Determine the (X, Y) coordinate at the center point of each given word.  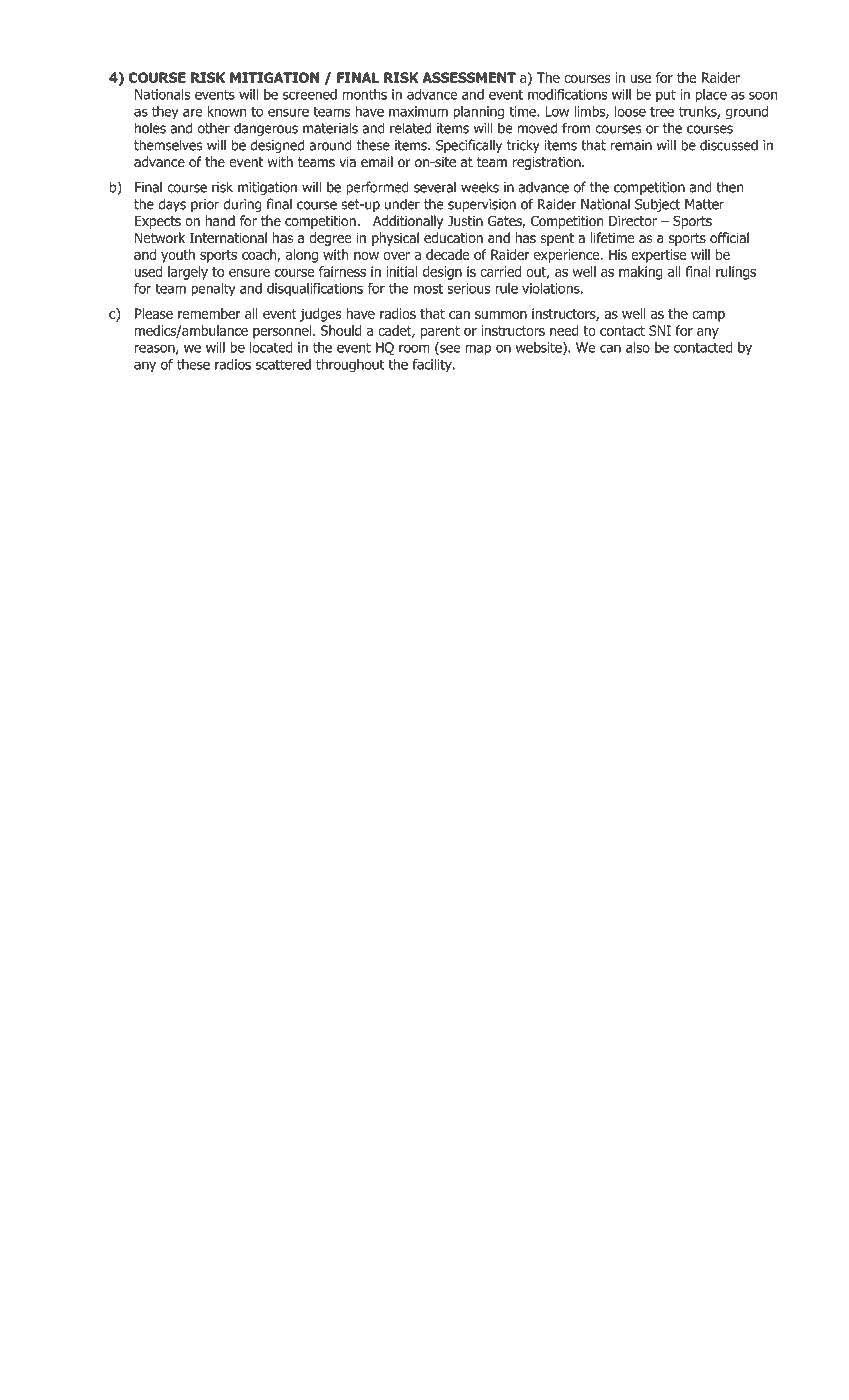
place (711, 96)
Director (633, 221)
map (478, 350)
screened (310, 94)
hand (220, 220)
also (638, 347)
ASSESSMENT (469, 77)
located (271, 347)
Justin (465, 221)
